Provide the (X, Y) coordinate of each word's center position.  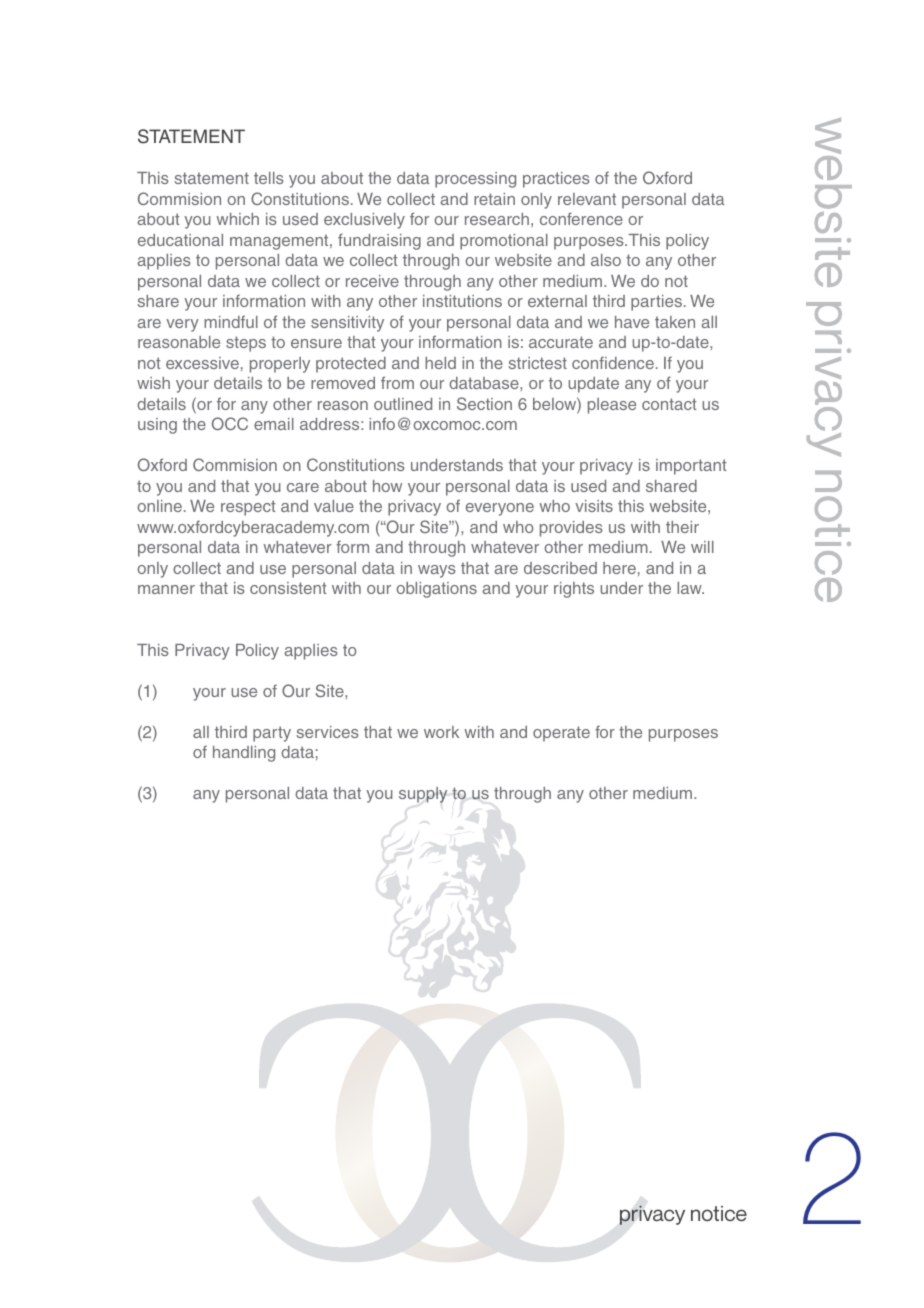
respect (248, 508)
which (237, 219)
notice (719, 1214)
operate (561, 734)
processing (475, 180)
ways (437, 571)
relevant (587, 199)
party (272, 734)
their (682, 527)
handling (244, 754)
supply (423, 795)
